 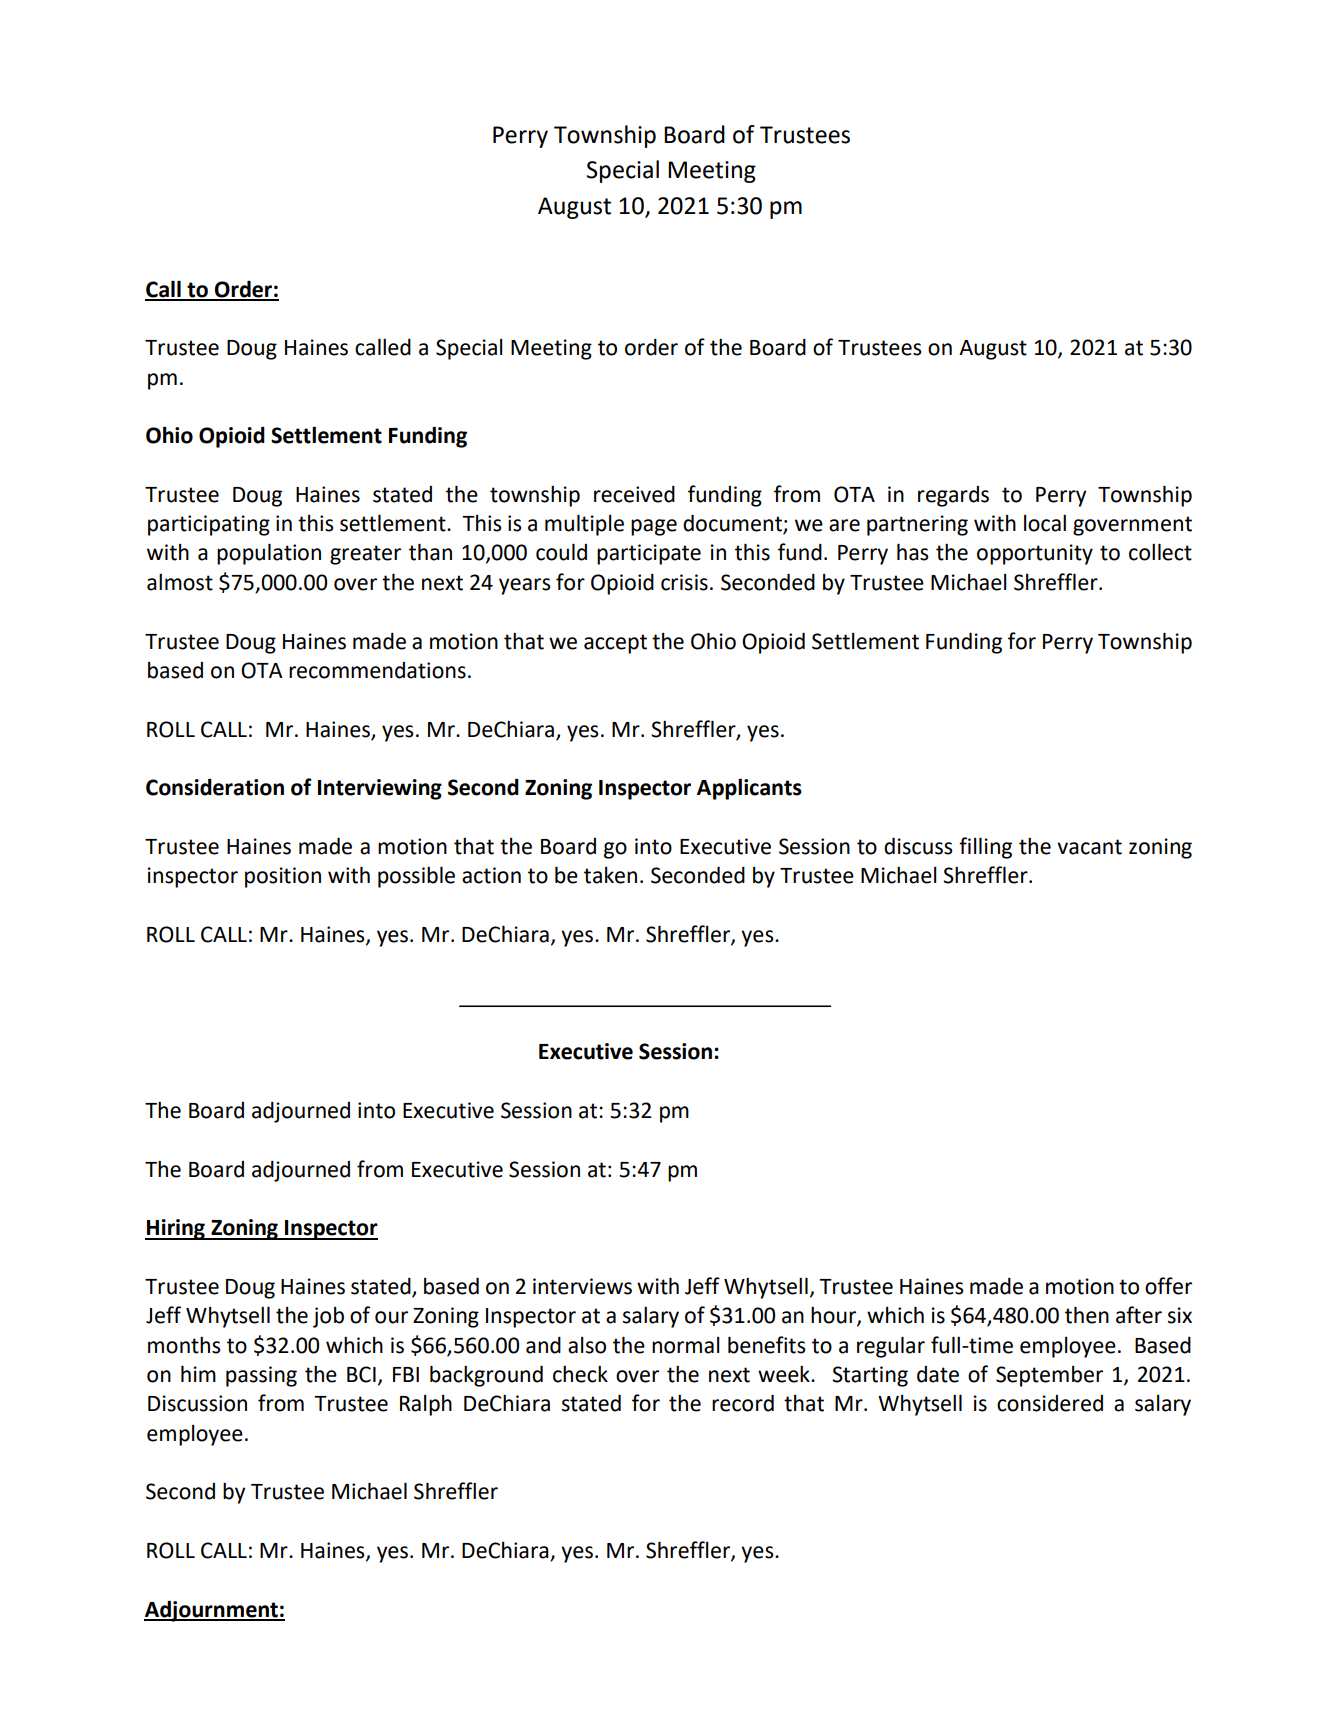 What do you see at coordinates (749, 789) in the screenshot?
I see `Applicants` at bounding box center [749, 789].
